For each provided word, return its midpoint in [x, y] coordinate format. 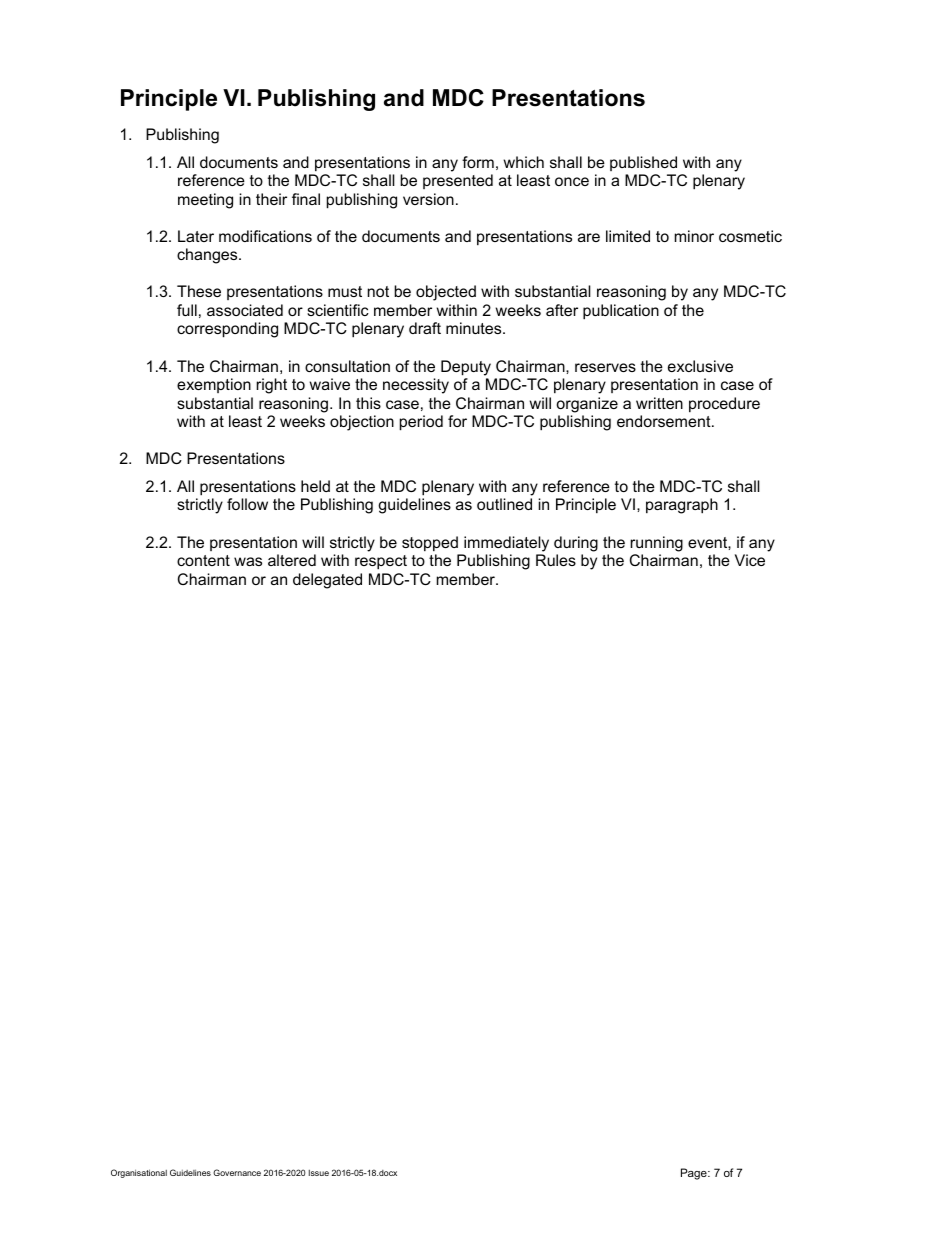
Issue [319, 1173]
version [428, 199]
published [643, 163]
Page [695, 1174]
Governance [237, 1172]
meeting [205, 201]
